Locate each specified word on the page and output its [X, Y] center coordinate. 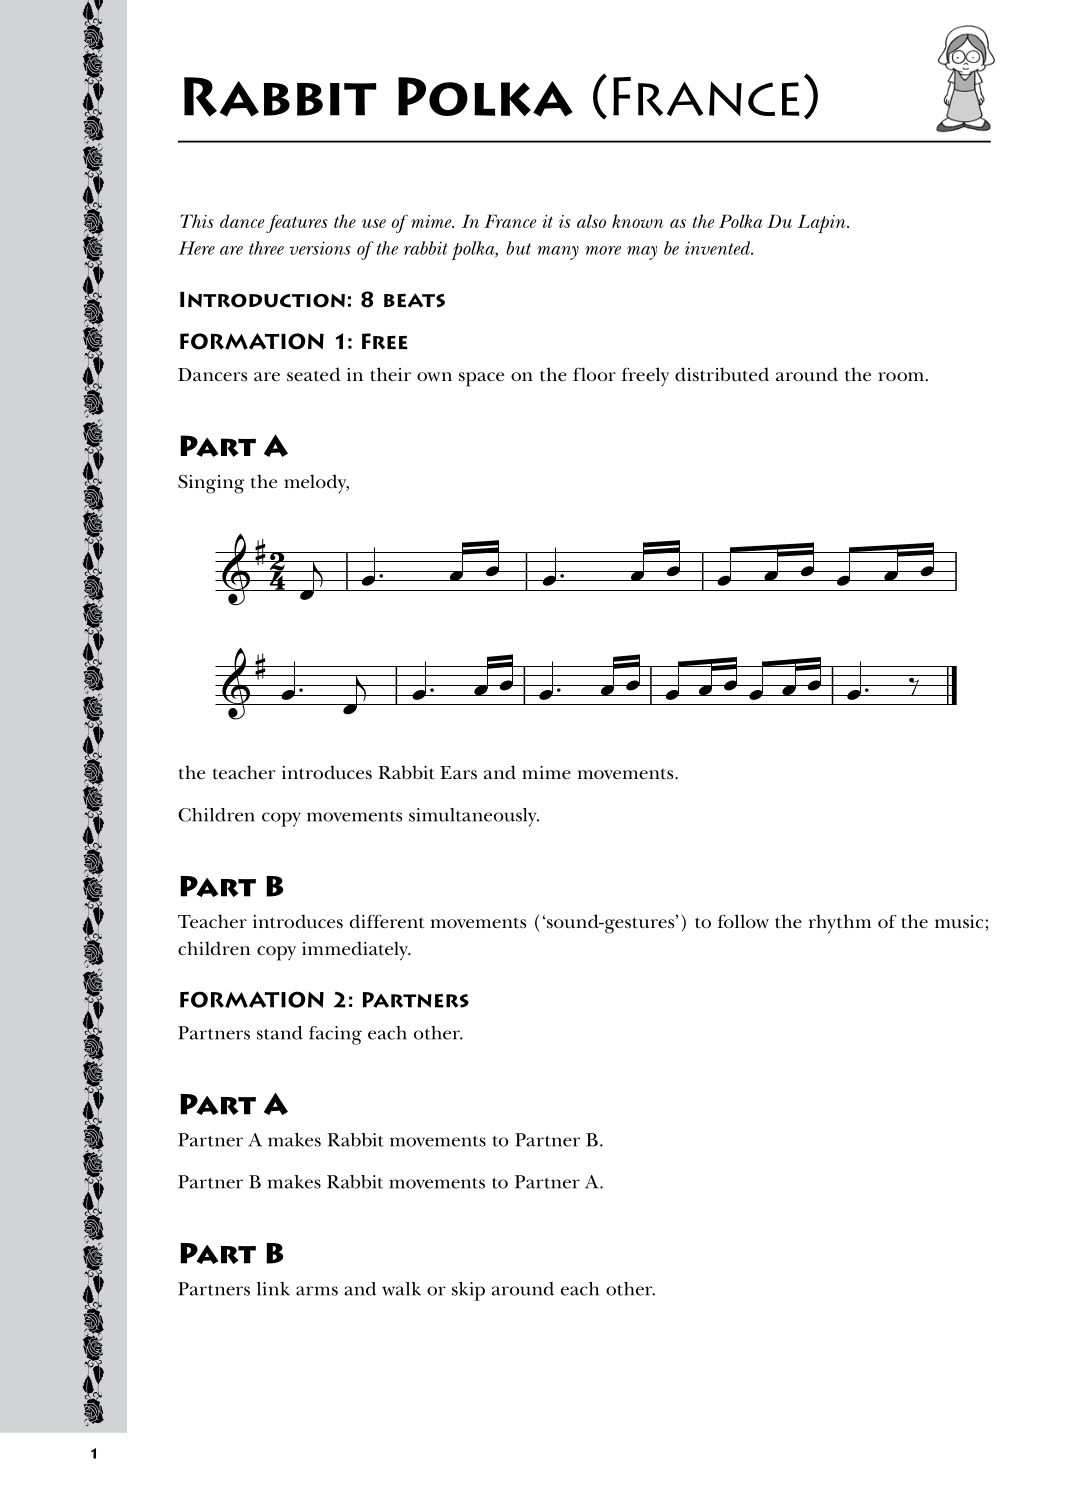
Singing [211, 484]
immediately [356, 951]
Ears [458, 772]
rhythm [840, 924]
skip [468, 1291]
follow [743, 921]
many [558, 253]
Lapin [823, 223]
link [273, 1289]
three [266, 248]
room [901, 377]
